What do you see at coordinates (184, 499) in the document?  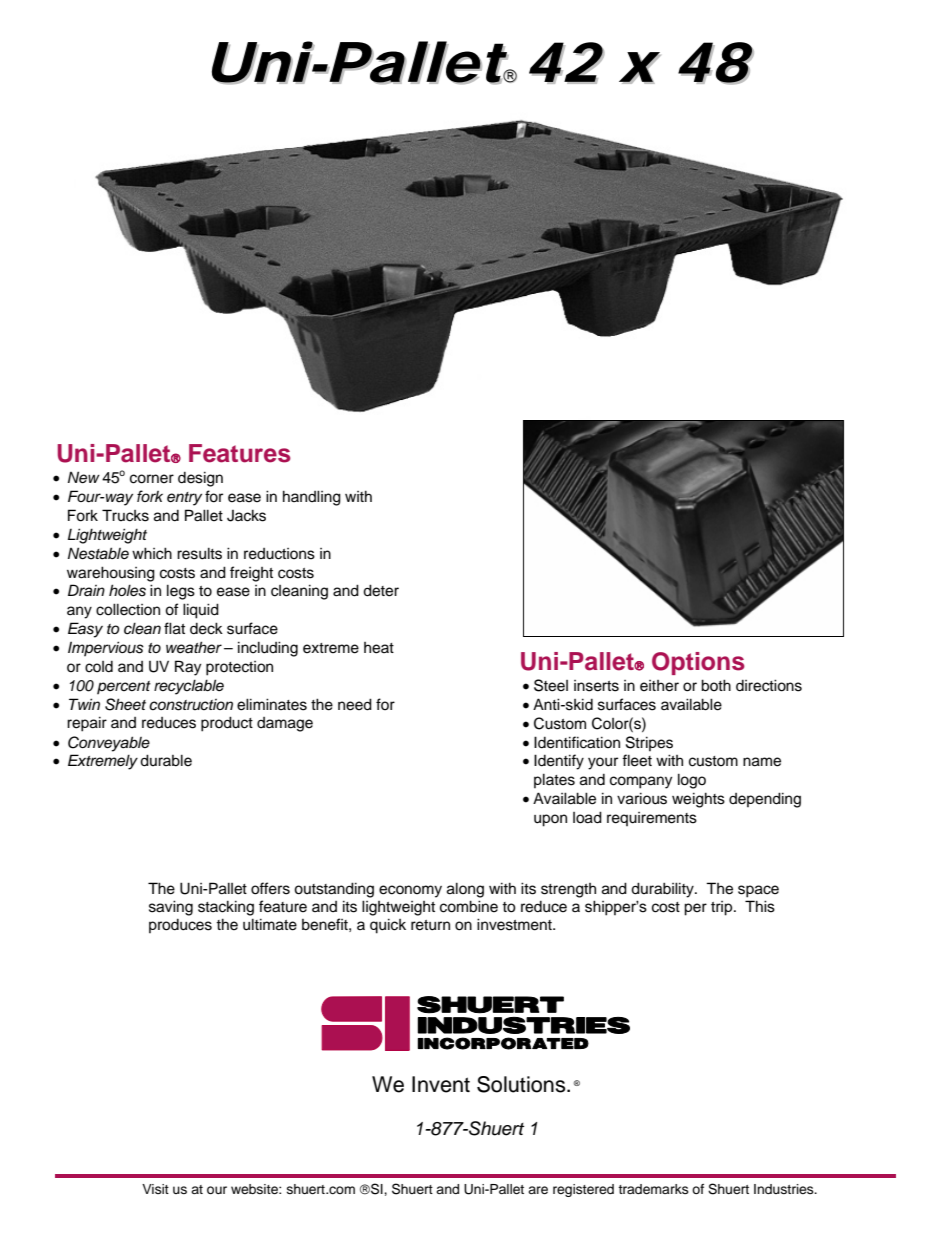 I see `entry` at bounding box center [184, 499].
